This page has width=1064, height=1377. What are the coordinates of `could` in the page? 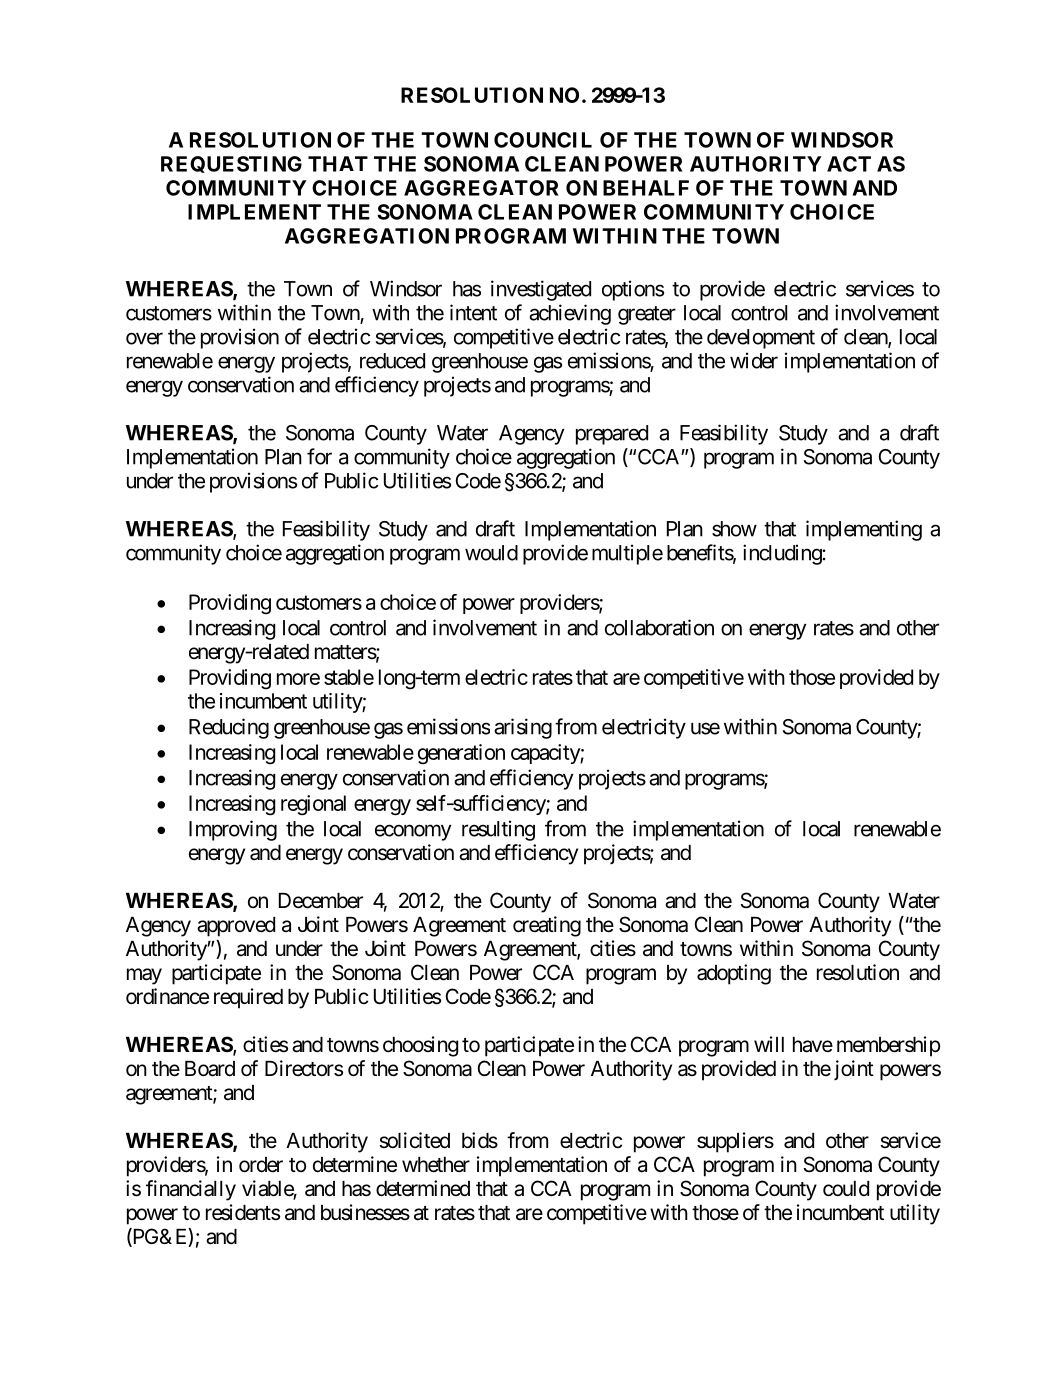 It's located at (846, 1189).
